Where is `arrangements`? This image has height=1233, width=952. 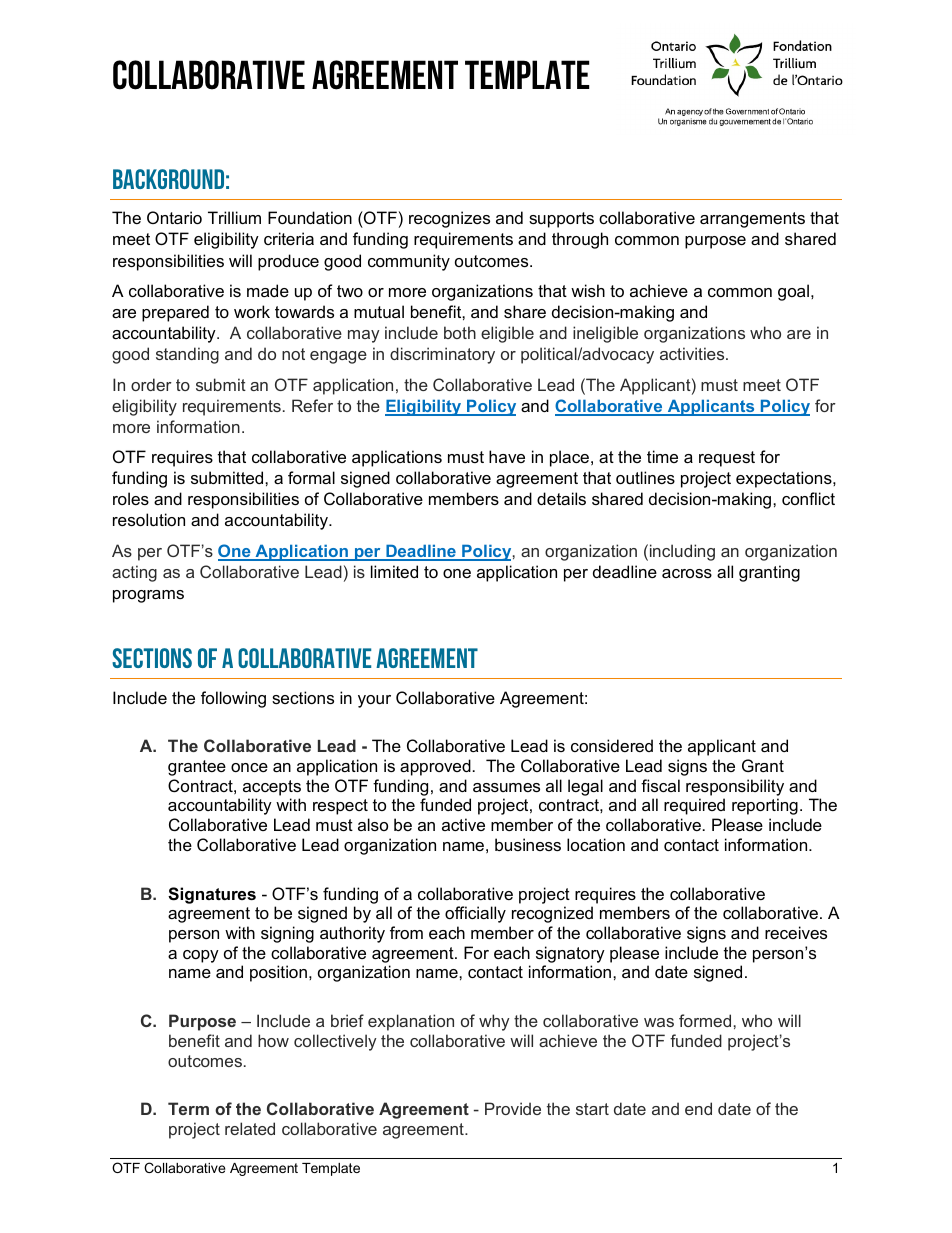
arrangements is located at coordinates (752, 220).
